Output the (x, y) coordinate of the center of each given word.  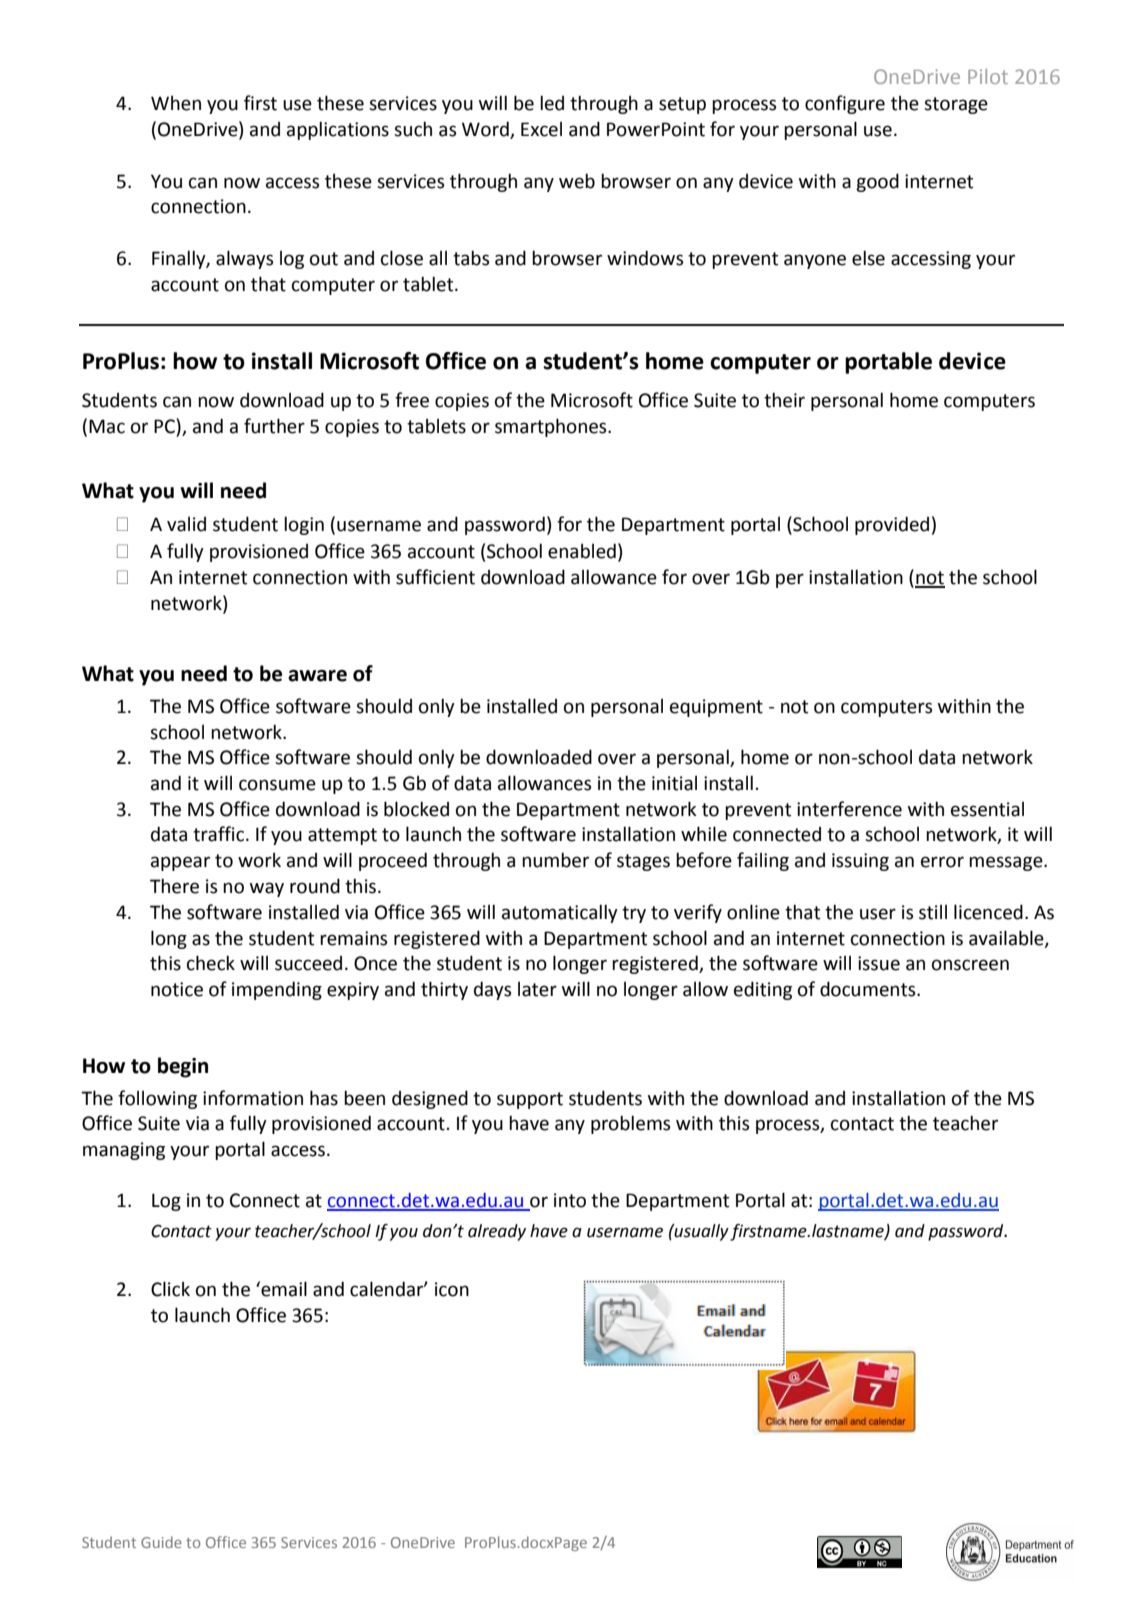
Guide (161, 1542)
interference (849, 809)
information (253, 1098)
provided (892, 525)
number (555, 860)
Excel (541, 129)
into (570, 1200)
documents (869, 989)
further (274, 426)
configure (845, 104)
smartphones (552, 427)
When (176, 103)
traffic (220, 834)
